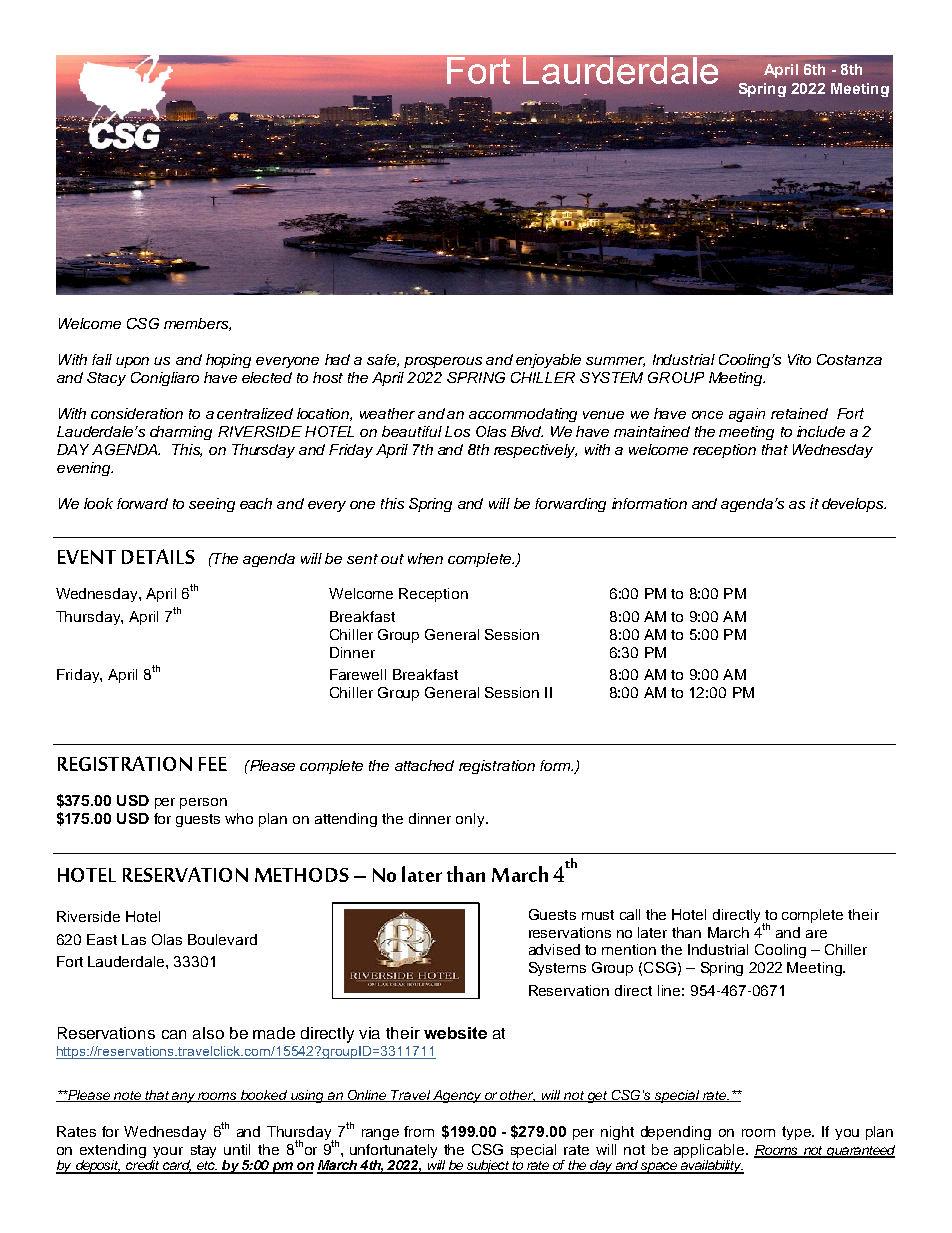  Describe the element at coordinates (132, 362) in the document. I see `upon` at that location.
